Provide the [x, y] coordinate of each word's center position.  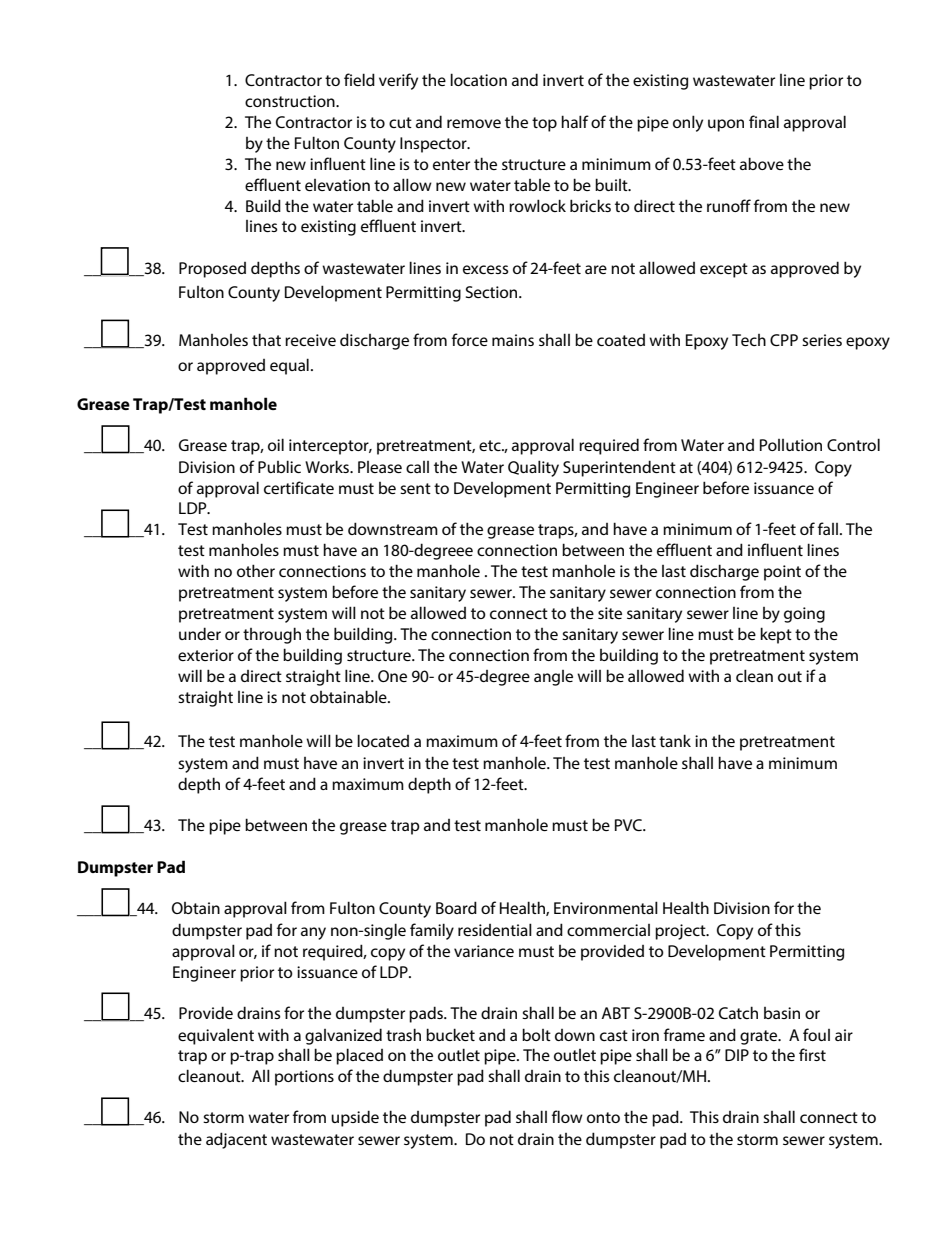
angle [553, 678]
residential [495, 929]
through [272, 635]
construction [291, 101]
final [764, 121]
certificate [299, 487]
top [544, 124]
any [313, 933]
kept [776, 635]
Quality [533, 468]
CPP [784, 340]
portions [304, 1078]
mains [513, 340]
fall [828, 528]
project [681, 932]
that [266, 339]
